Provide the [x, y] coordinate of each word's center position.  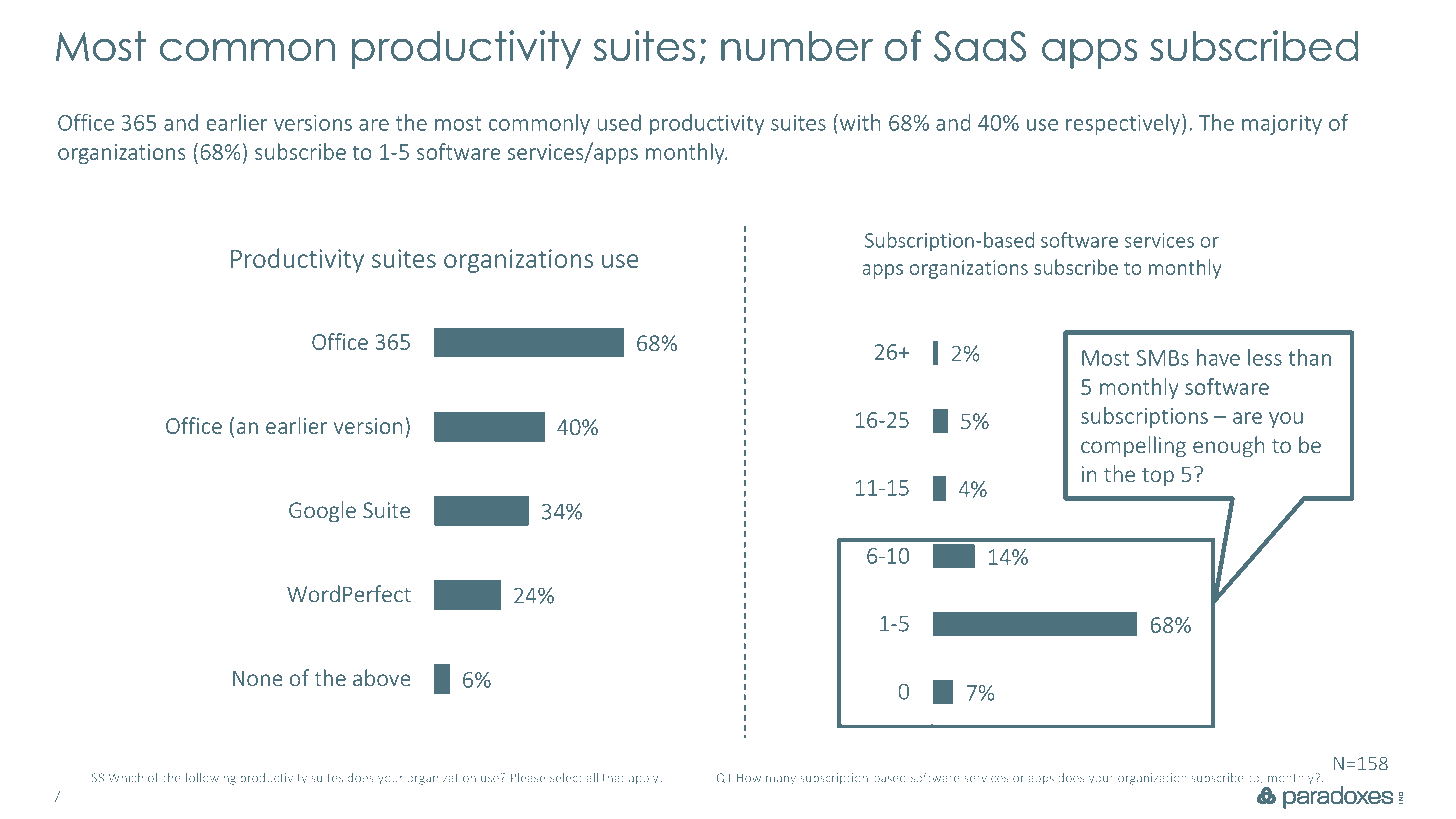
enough [1228, 447]
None [258, 678]
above [382, 677]
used [619, 122]
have [1218, 357]
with [860, 122]
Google [322, 512]
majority [1282, 125]
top [1158, 477]
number [797, 46]
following [210, 779]
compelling [1133, 447]
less [1265, 357]
